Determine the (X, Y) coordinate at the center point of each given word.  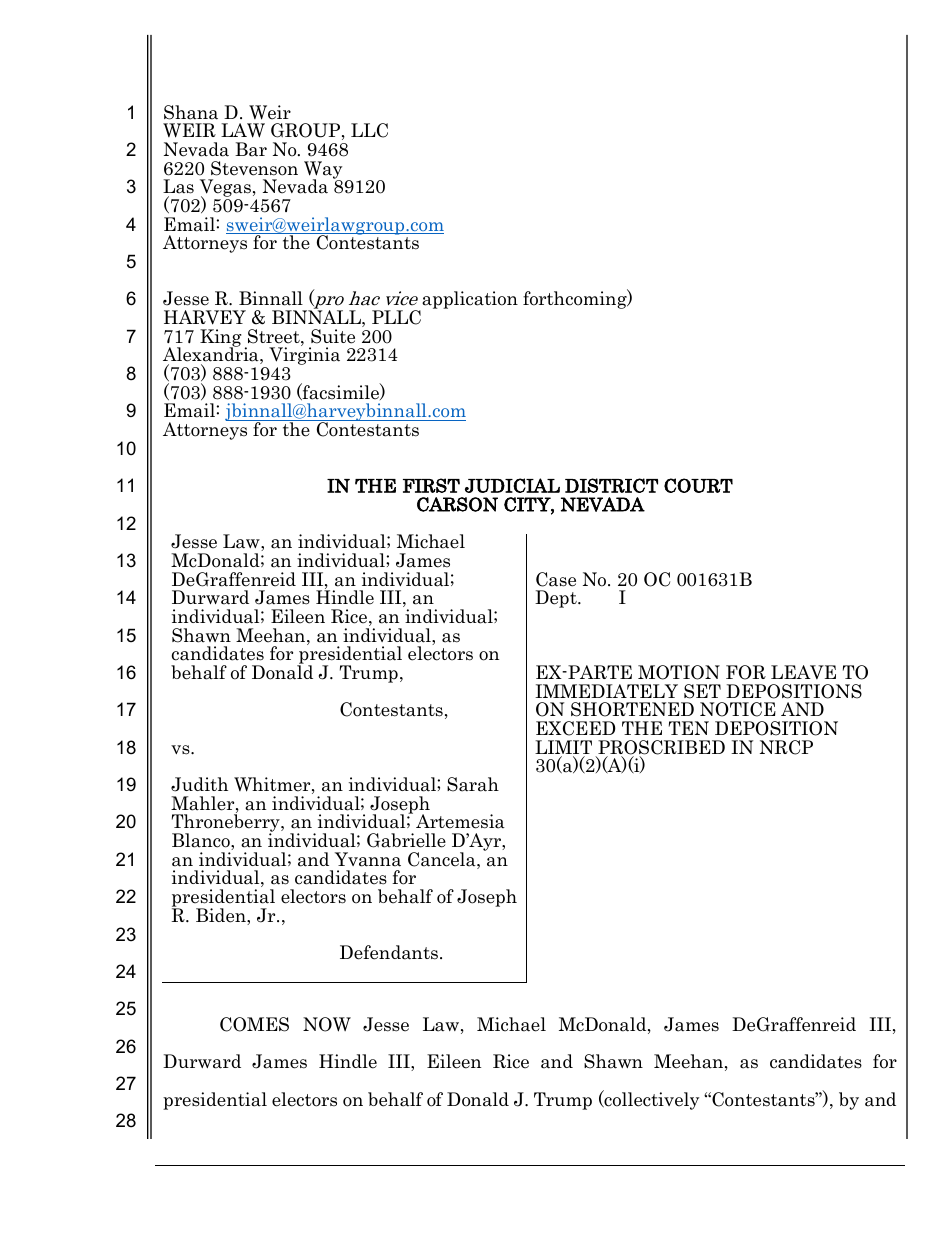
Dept (557, 599)
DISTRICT (611, 485)
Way (323, 171)
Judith (199, 784)
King (221, 339)
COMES (254, 1024)
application (469, 301)
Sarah (473, 784)
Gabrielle (406, 840)
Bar (251, 149)
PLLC (396, 317)
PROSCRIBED (660, 748)
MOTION (679, 672)
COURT (698, 485)
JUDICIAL (512, 485)
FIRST (431, 485)
